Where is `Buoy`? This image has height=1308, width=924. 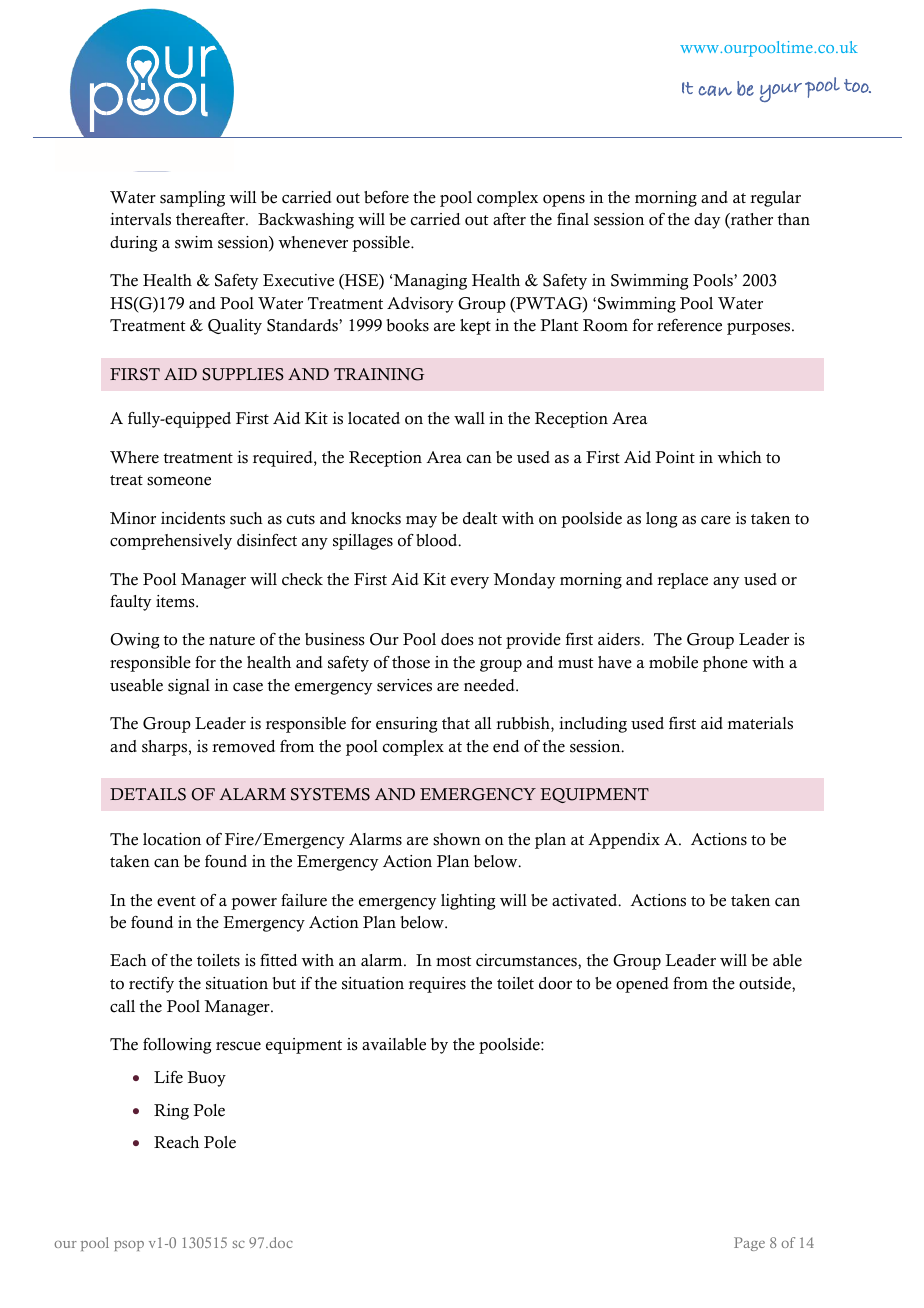
Buoy is located at coordinates (207, 1079).
